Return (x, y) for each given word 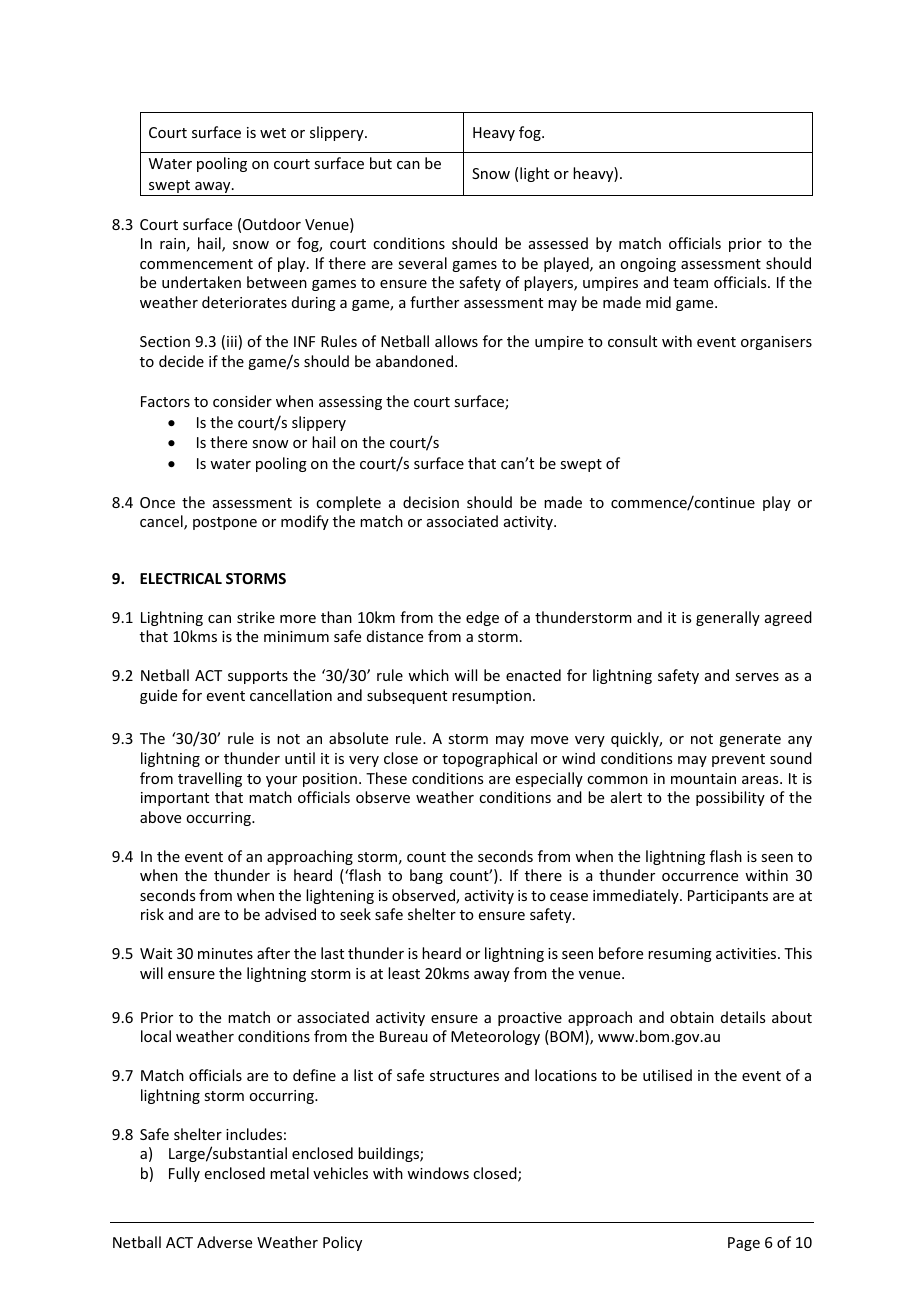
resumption (491, 697)
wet (273, 133)
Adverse (224, 1242)
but (381, 163)
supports (258, 677)
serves (757, 677)
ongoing (648, 265)
